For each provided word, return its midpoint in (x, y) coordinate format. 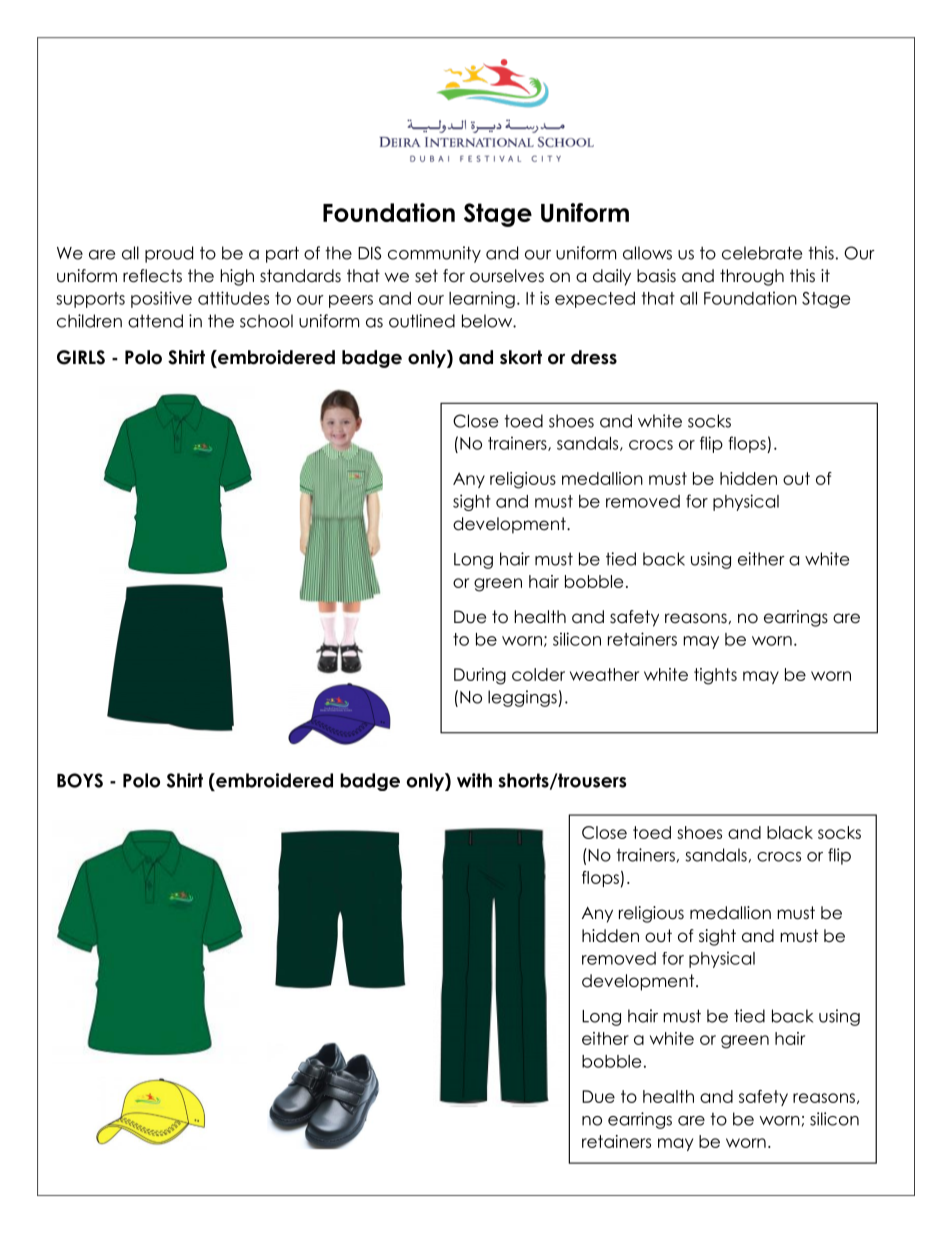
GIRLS (81, 357)
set (426, 276)
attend (155, 321)
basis (656, 276)
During (480, 676)
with (474, 780)
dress (594, 357)
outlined (422, 321)
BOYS (80, 780)
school (266, 321)
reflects (152, 276)
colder (538, 674)
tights (715, 676)
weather (604, 674)
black (790, 832)
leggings (523, 698)
